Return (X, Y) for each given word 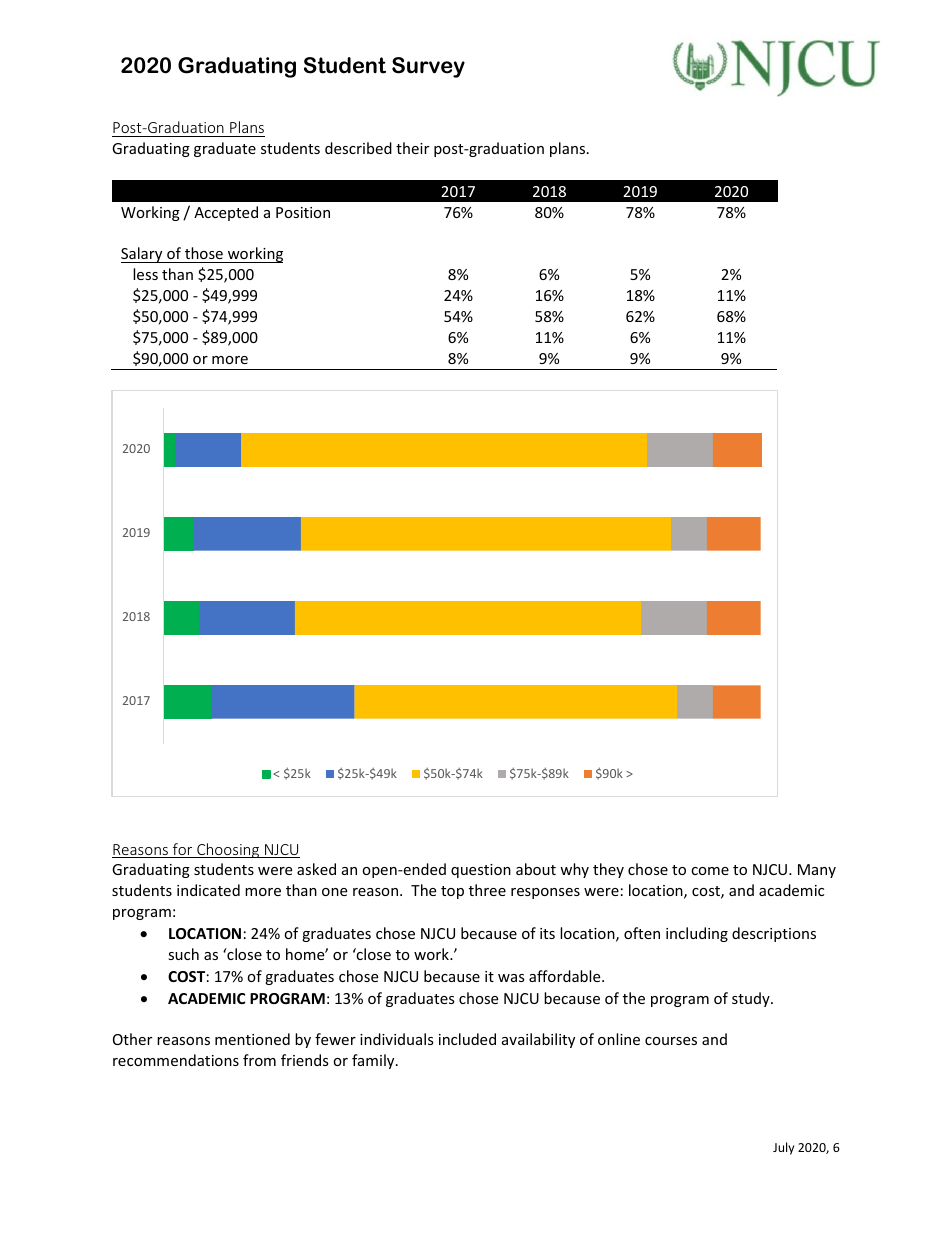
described (358, 148)
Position (303, 212)
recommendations (176, 1060)
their (412, 148)
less (145, 274)
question (481, 871)
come (710, 871)
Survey (428, 67)
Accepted (226, 213)
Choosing (228, 850)
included (467, 1039)
